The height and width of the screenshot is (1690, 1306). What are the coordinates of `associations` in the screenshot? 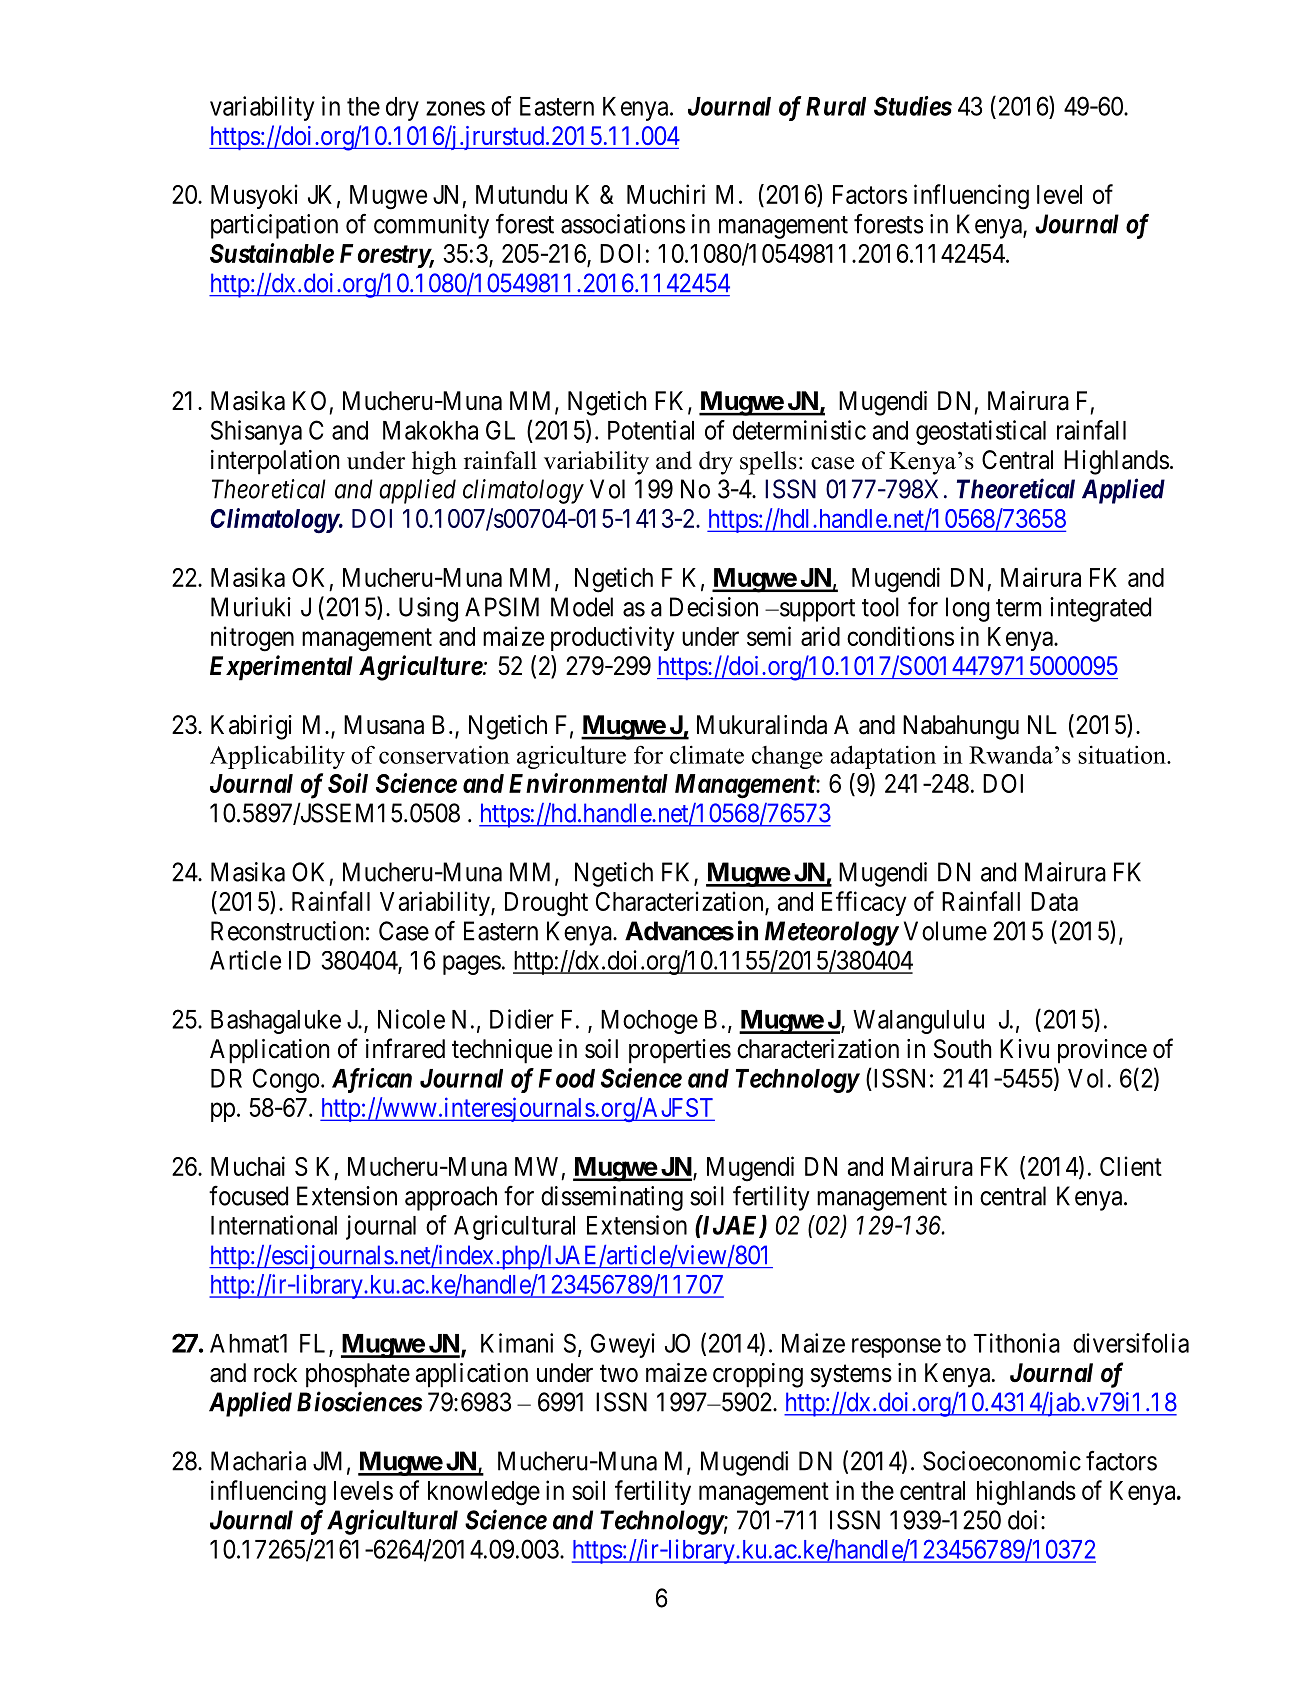 It's located at (623, 224).
